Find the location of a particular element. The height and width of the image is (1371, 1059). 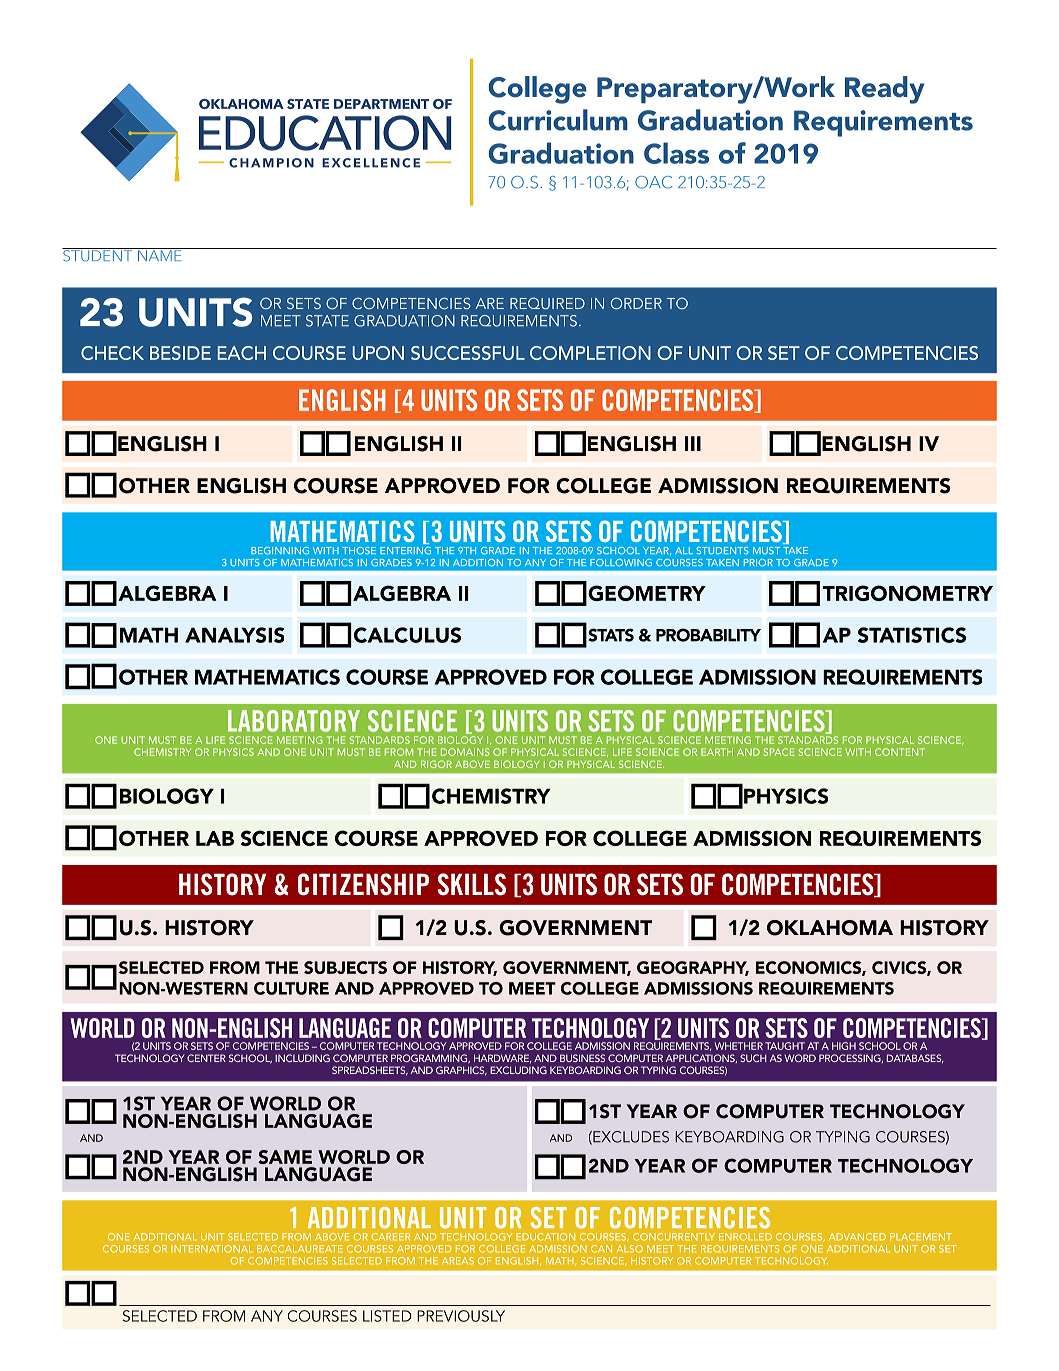

LABORATORY is located at coordinates (294, 721).
